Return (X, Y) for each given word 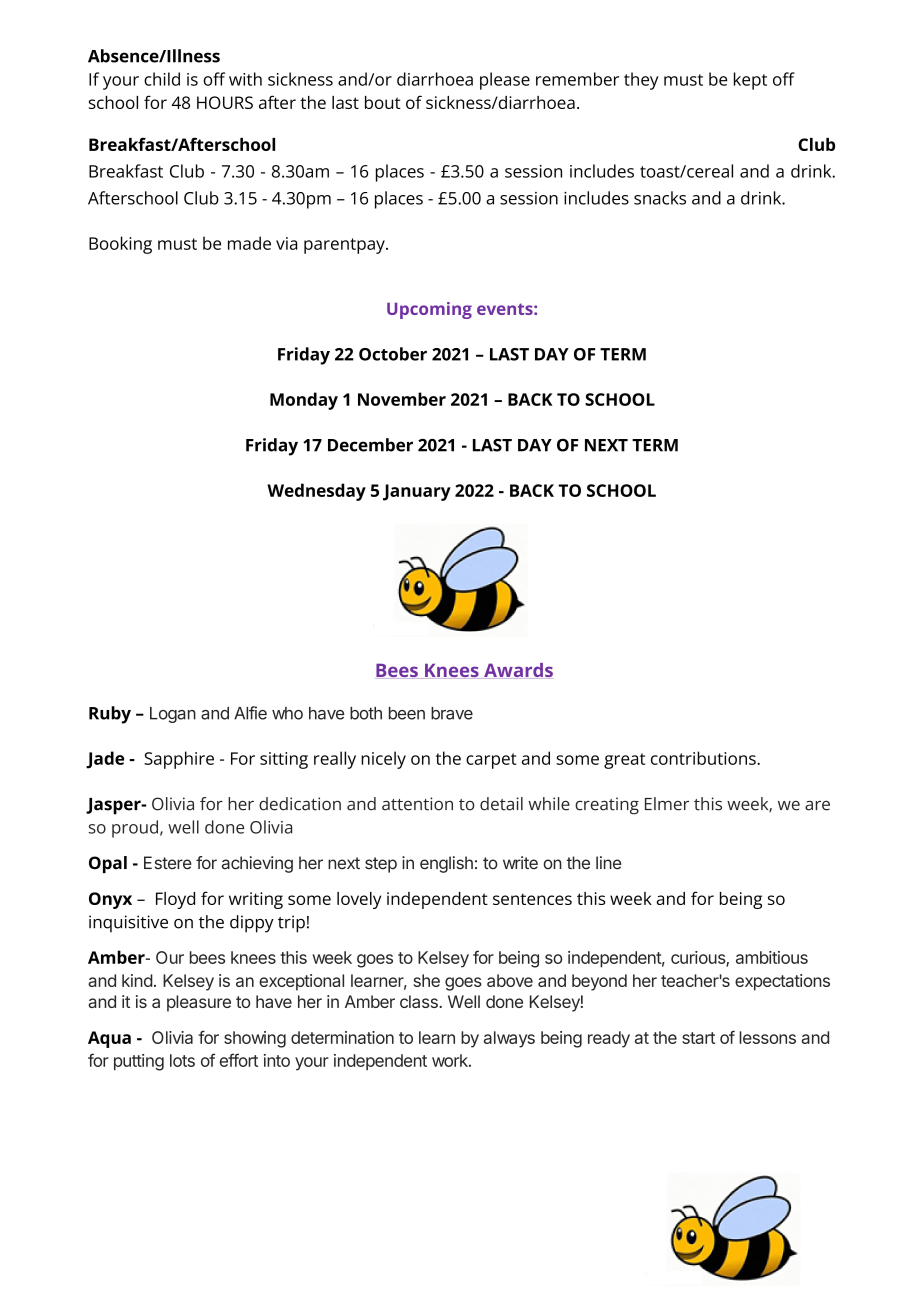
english (446, 864)
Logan (173, 715)
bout (383, 102)
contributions (704, 758)
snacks (660, 198)
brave (452, 713)
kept (750, 81)
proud (135, 829)
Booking (120, 245)
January (417, 492)
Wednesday (316, 492)
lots (182, 1060)
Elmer (667, 804)
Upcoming (429, 310)
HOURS (225, 102)
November (402, 399)
